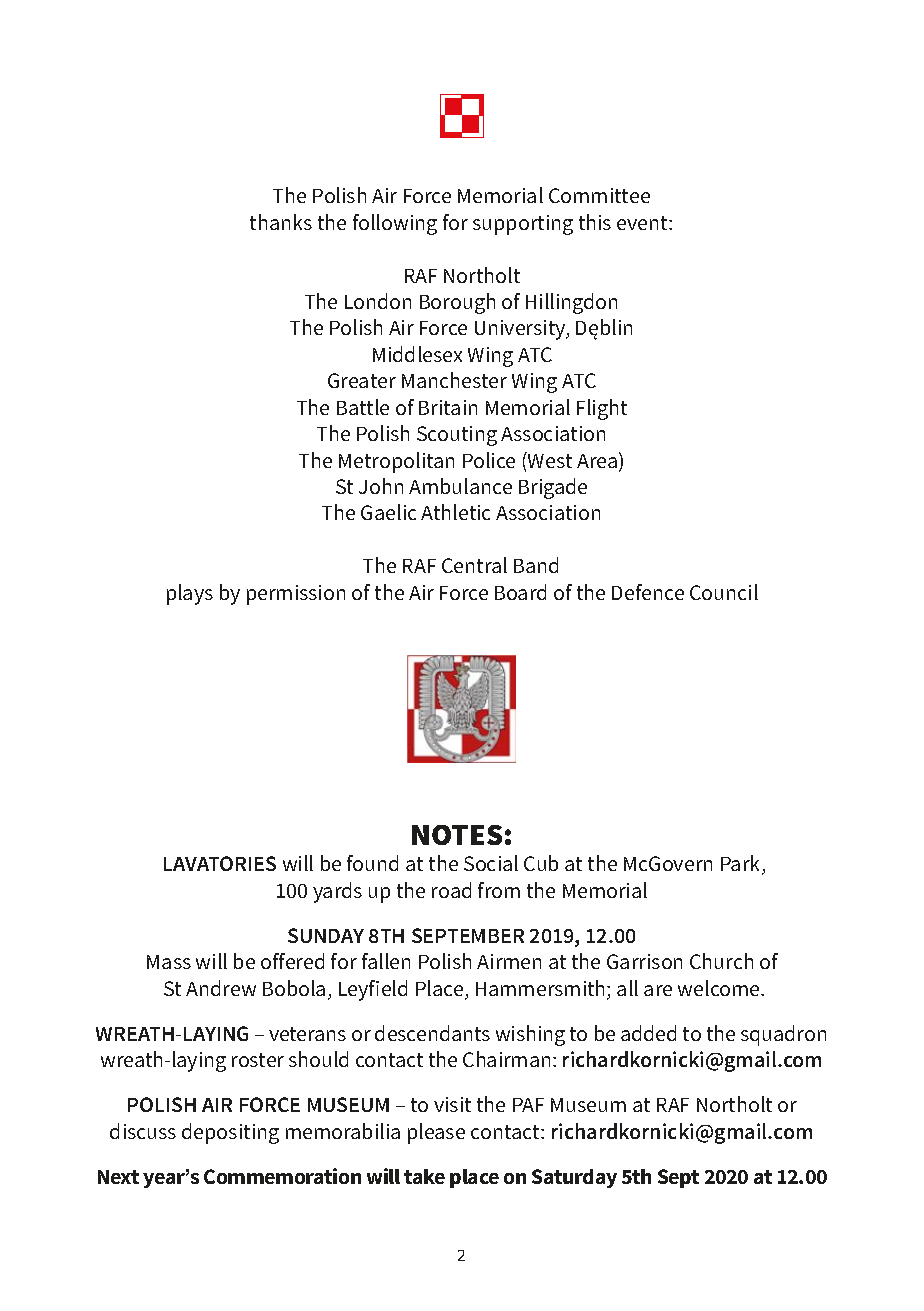 This screenshot has height=1311, width=924. What do you see at coordinates (643, 223) in the screenshot?
I see `event` at bounding box center [643, 223].
